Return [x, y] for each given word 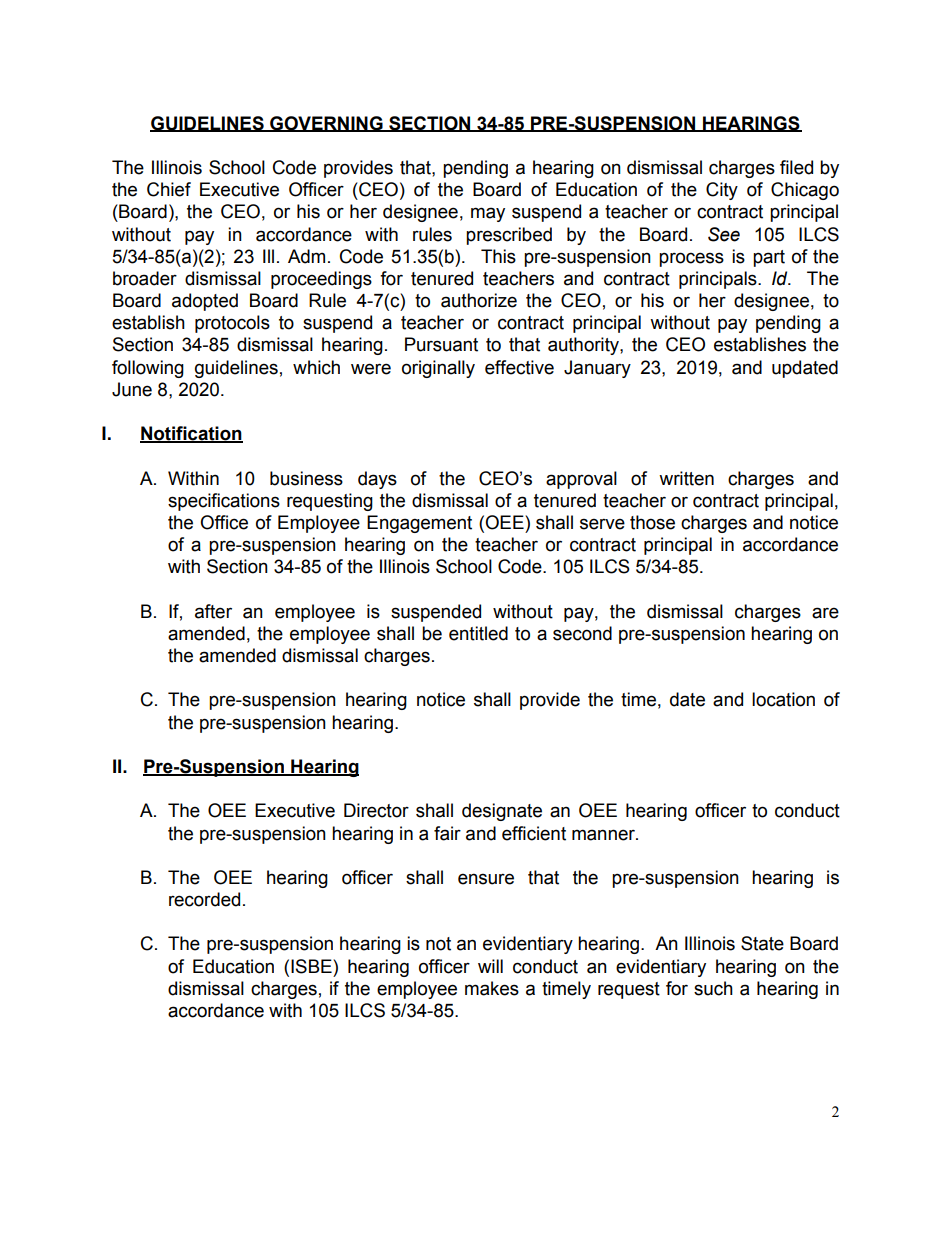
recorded [204, 899]
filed [796, 167]
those [652, 522]
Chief [169, 189]
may [488, 214]
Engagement [419, 524]
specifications [224, 502]
